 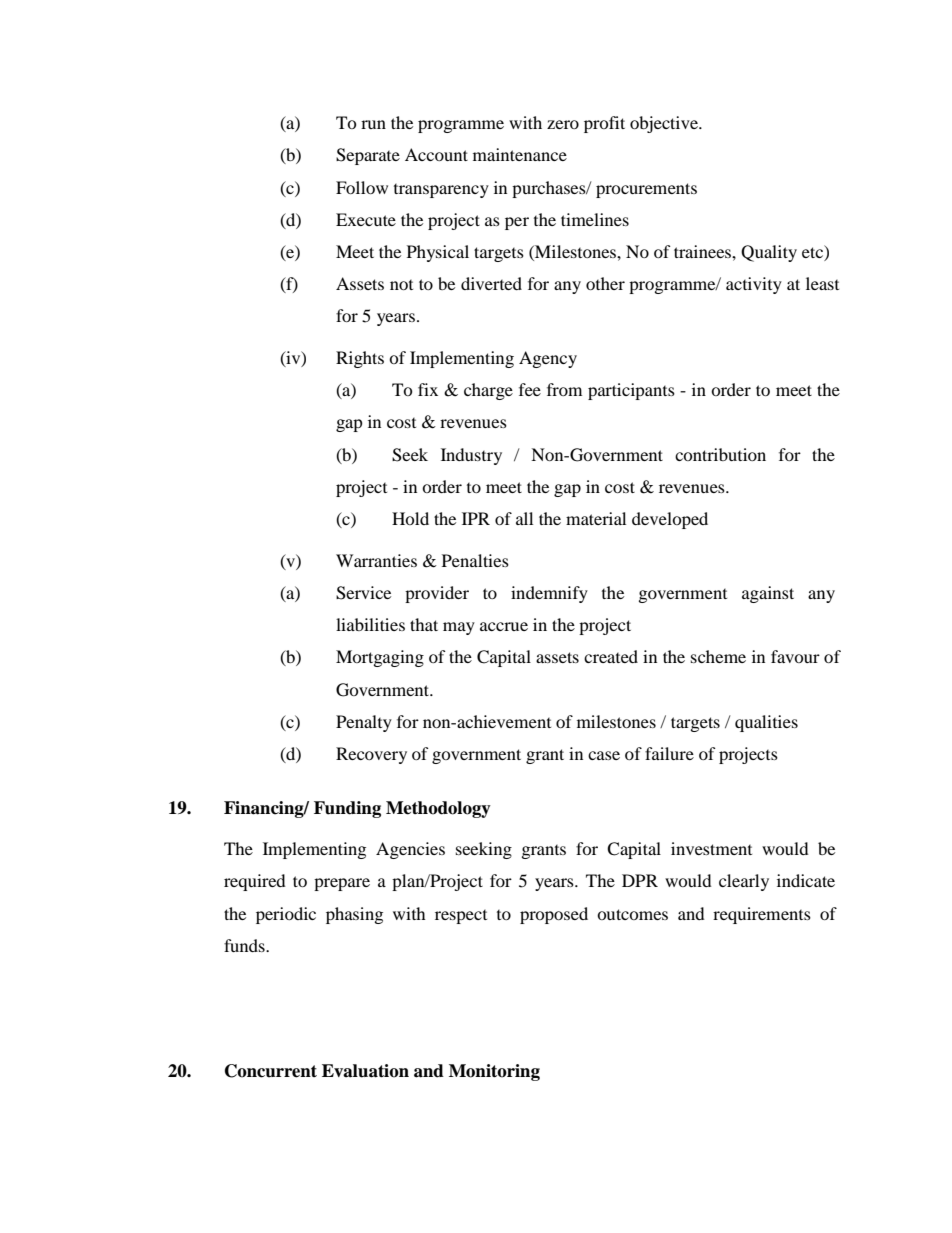 What do you see at coordinates (665, 124) in the screenshot?
I see `objective` at bounding box center [665, 124].
